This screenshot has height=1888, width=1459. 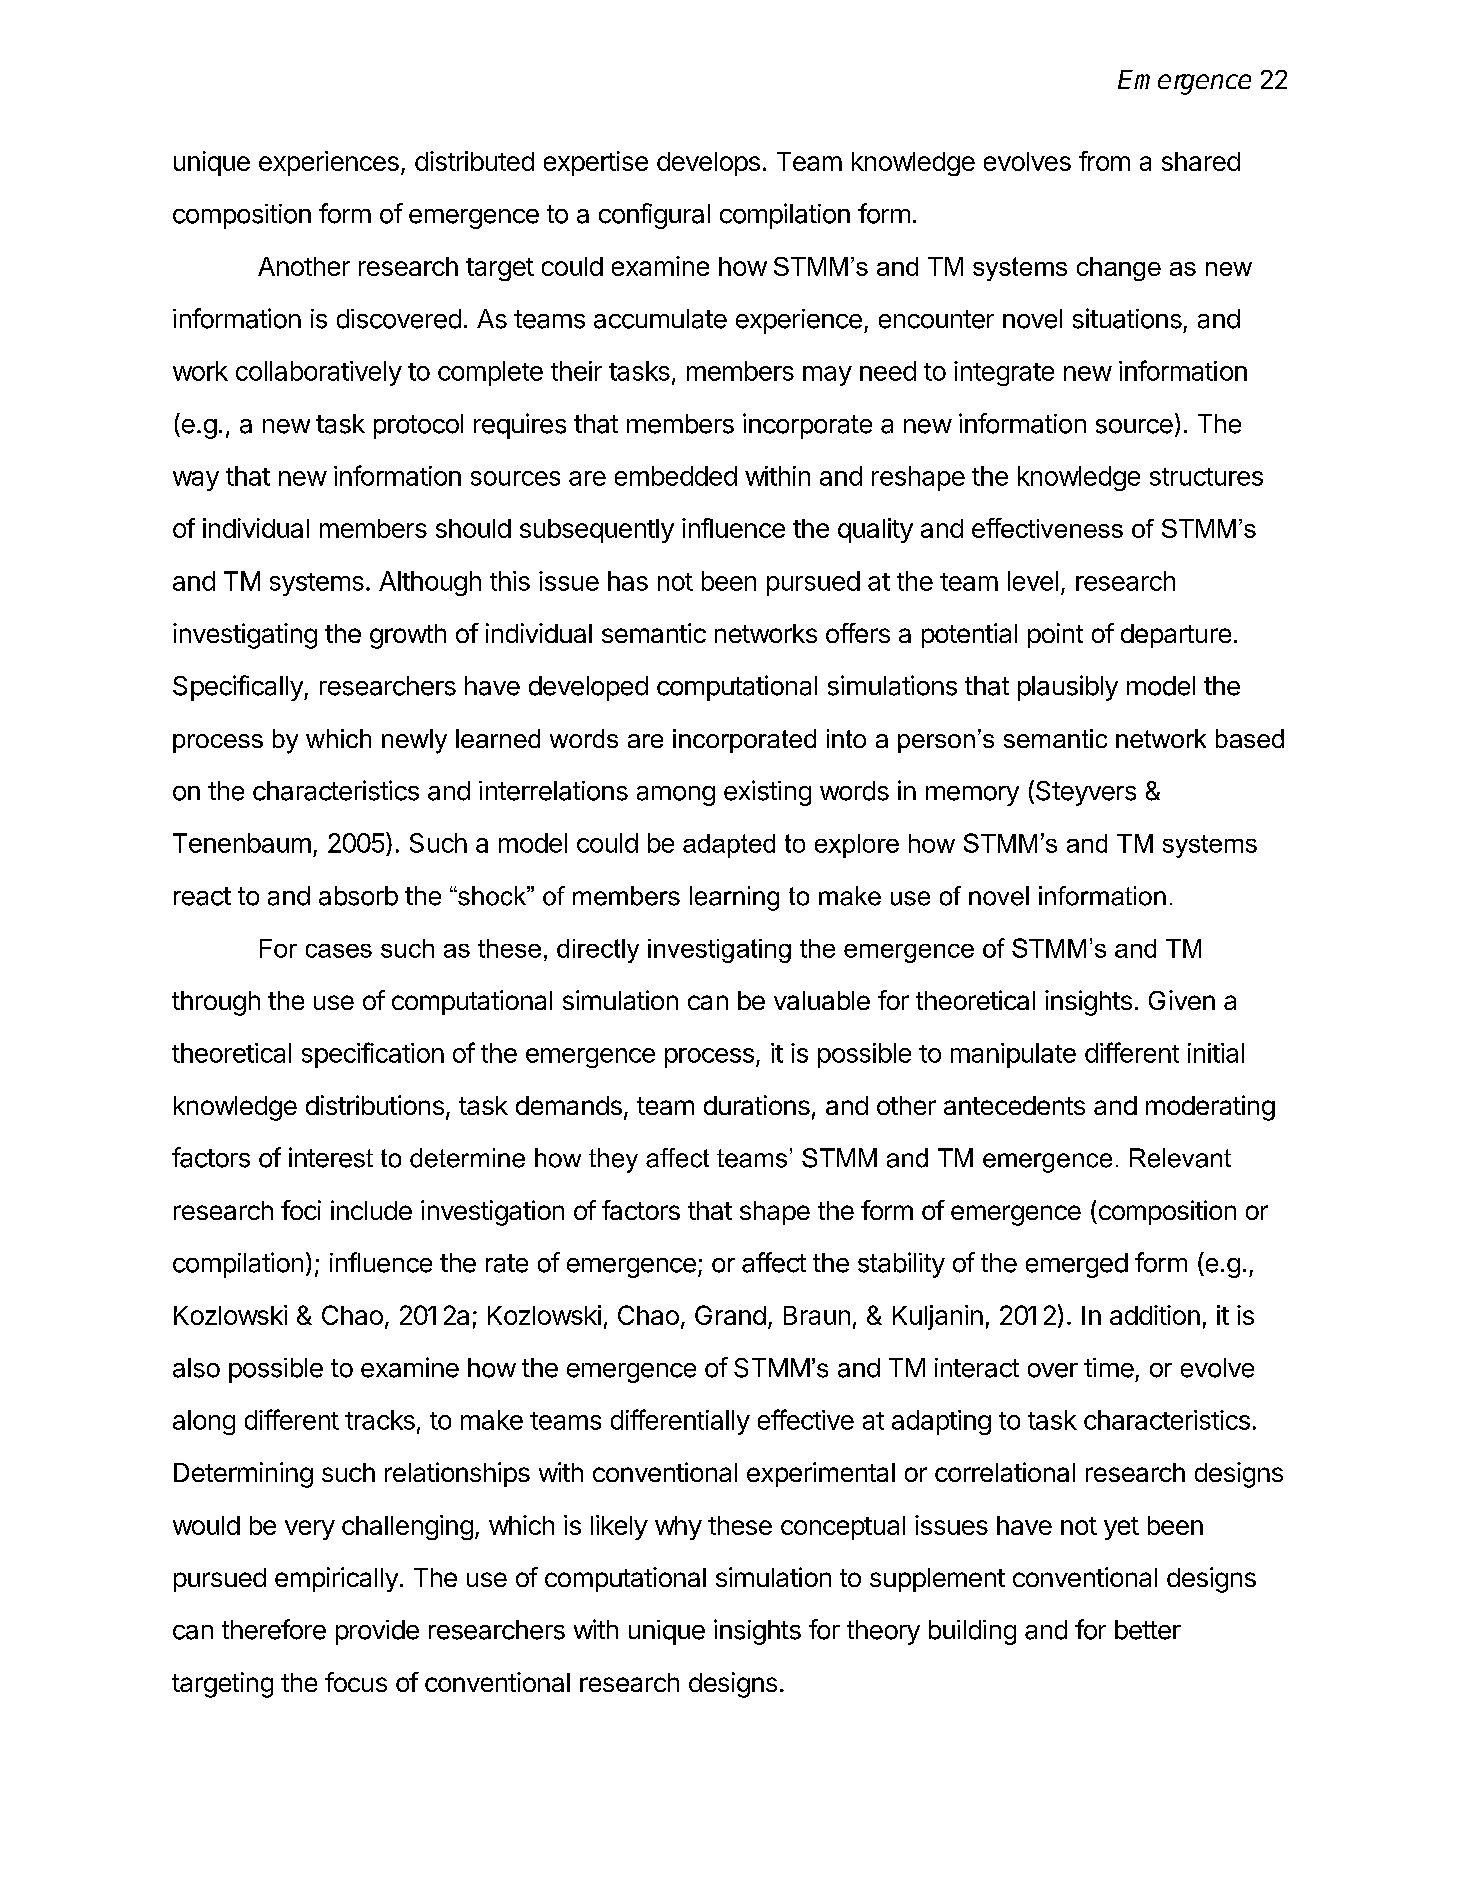 What do you see at coordinates (1216, 1053) in the screenshot?
I see `initial` at bounding box center [1216, 1053].
